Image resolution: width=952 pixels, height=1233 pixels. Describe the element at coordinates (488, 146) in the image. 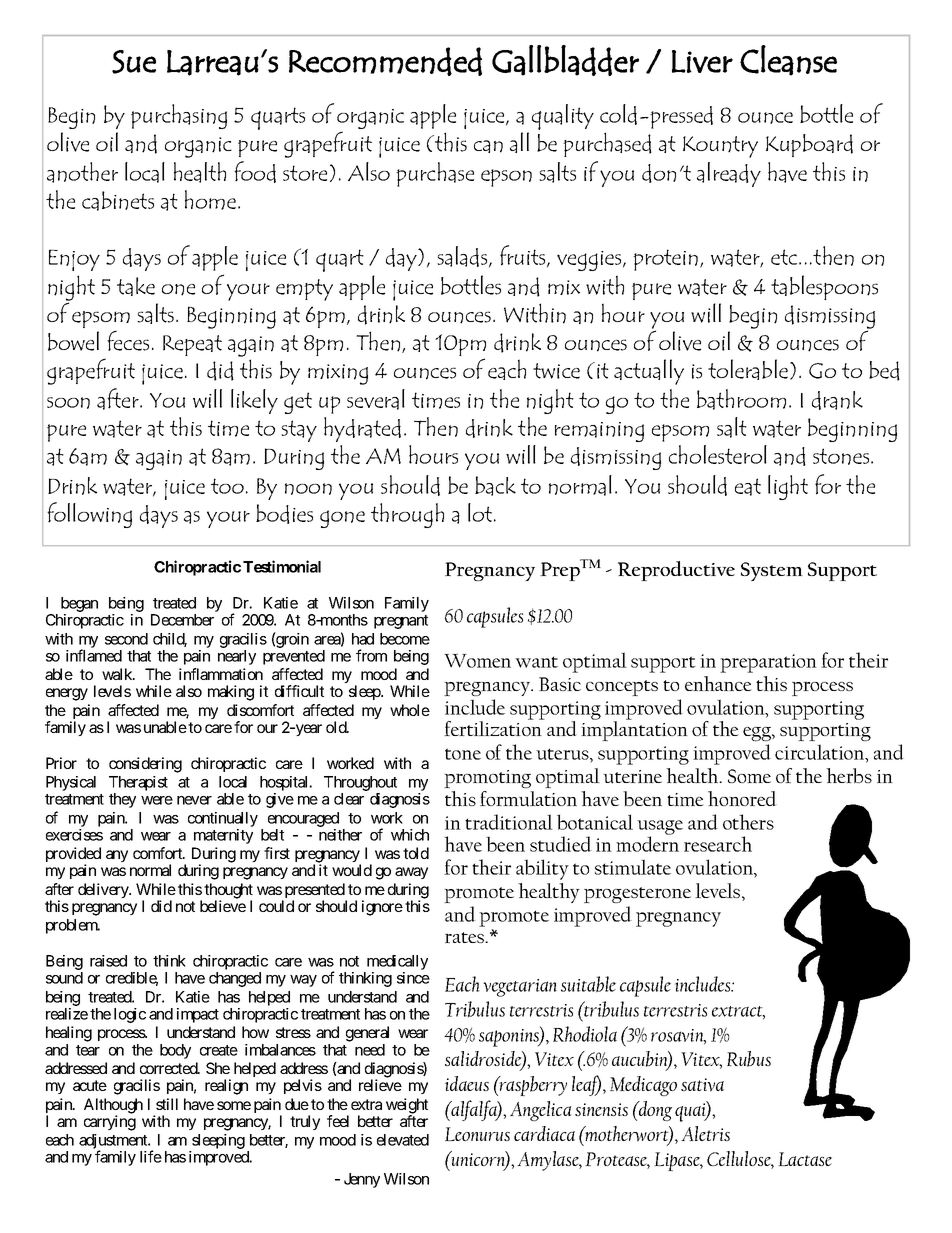

I see `can` at that location.
